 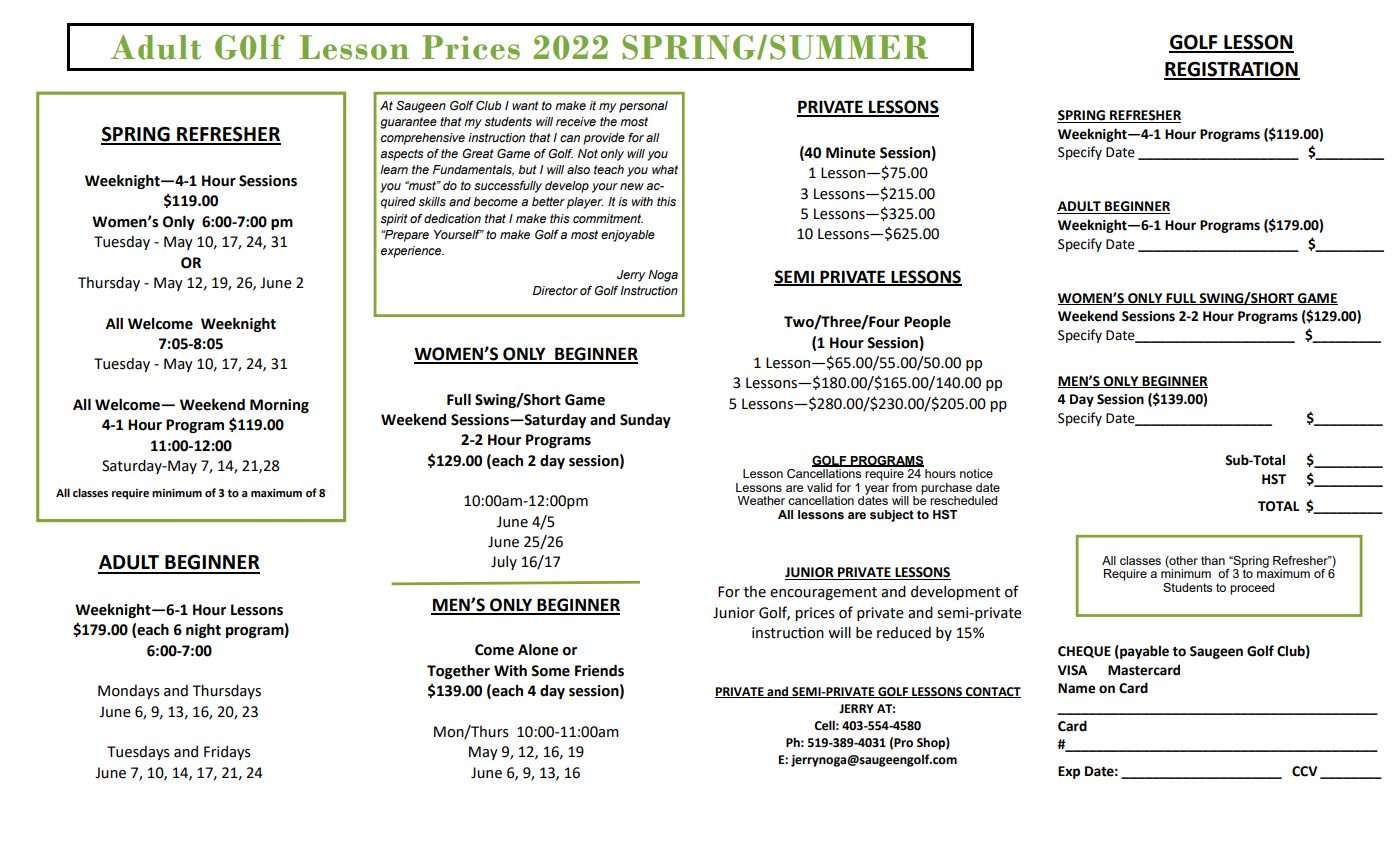 What do you see at coordinates (976, 473) in the screenshot?
I see `notice` at bounding box center [976, 473].
